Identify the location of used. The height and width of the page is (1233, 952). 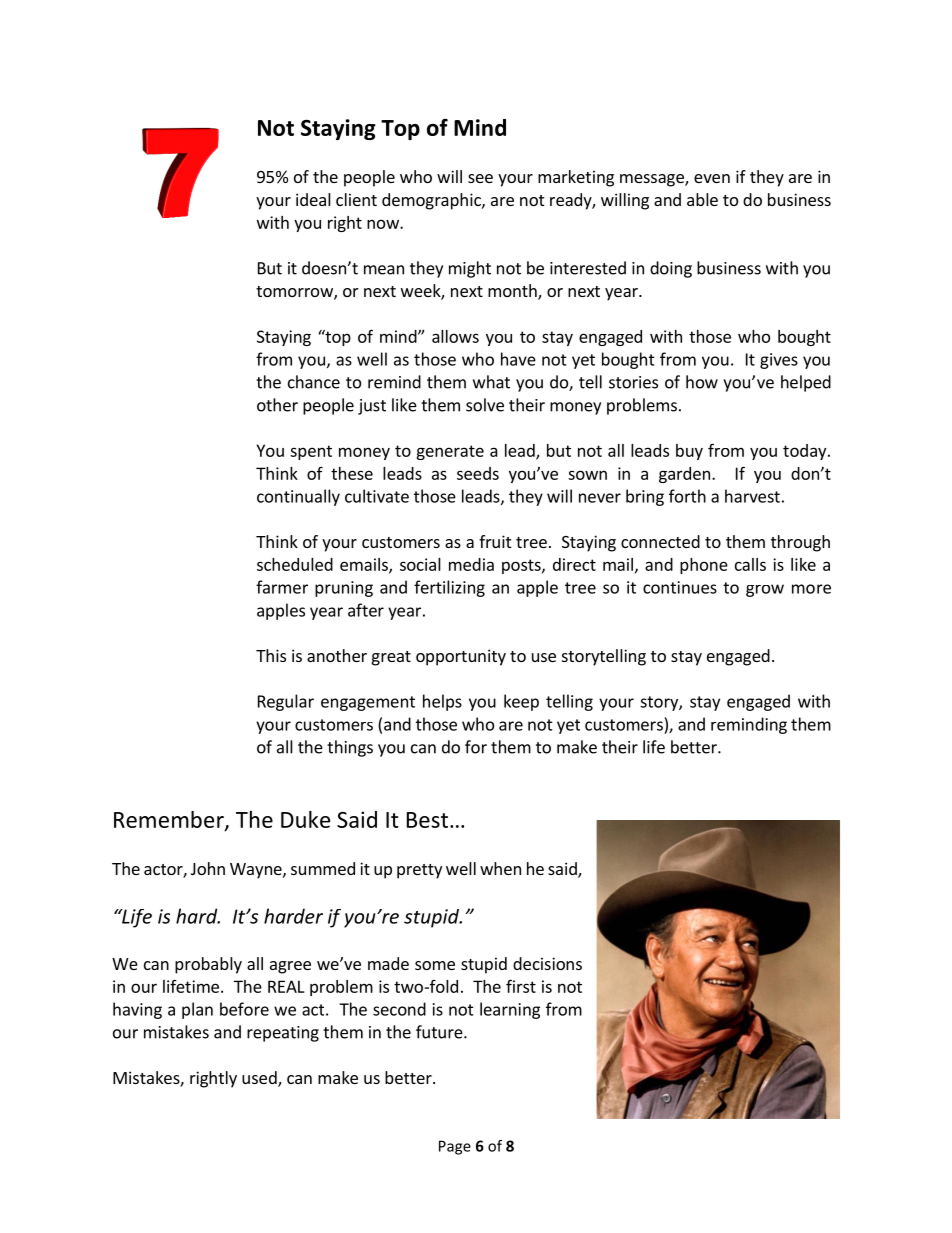
(260, 1079).
